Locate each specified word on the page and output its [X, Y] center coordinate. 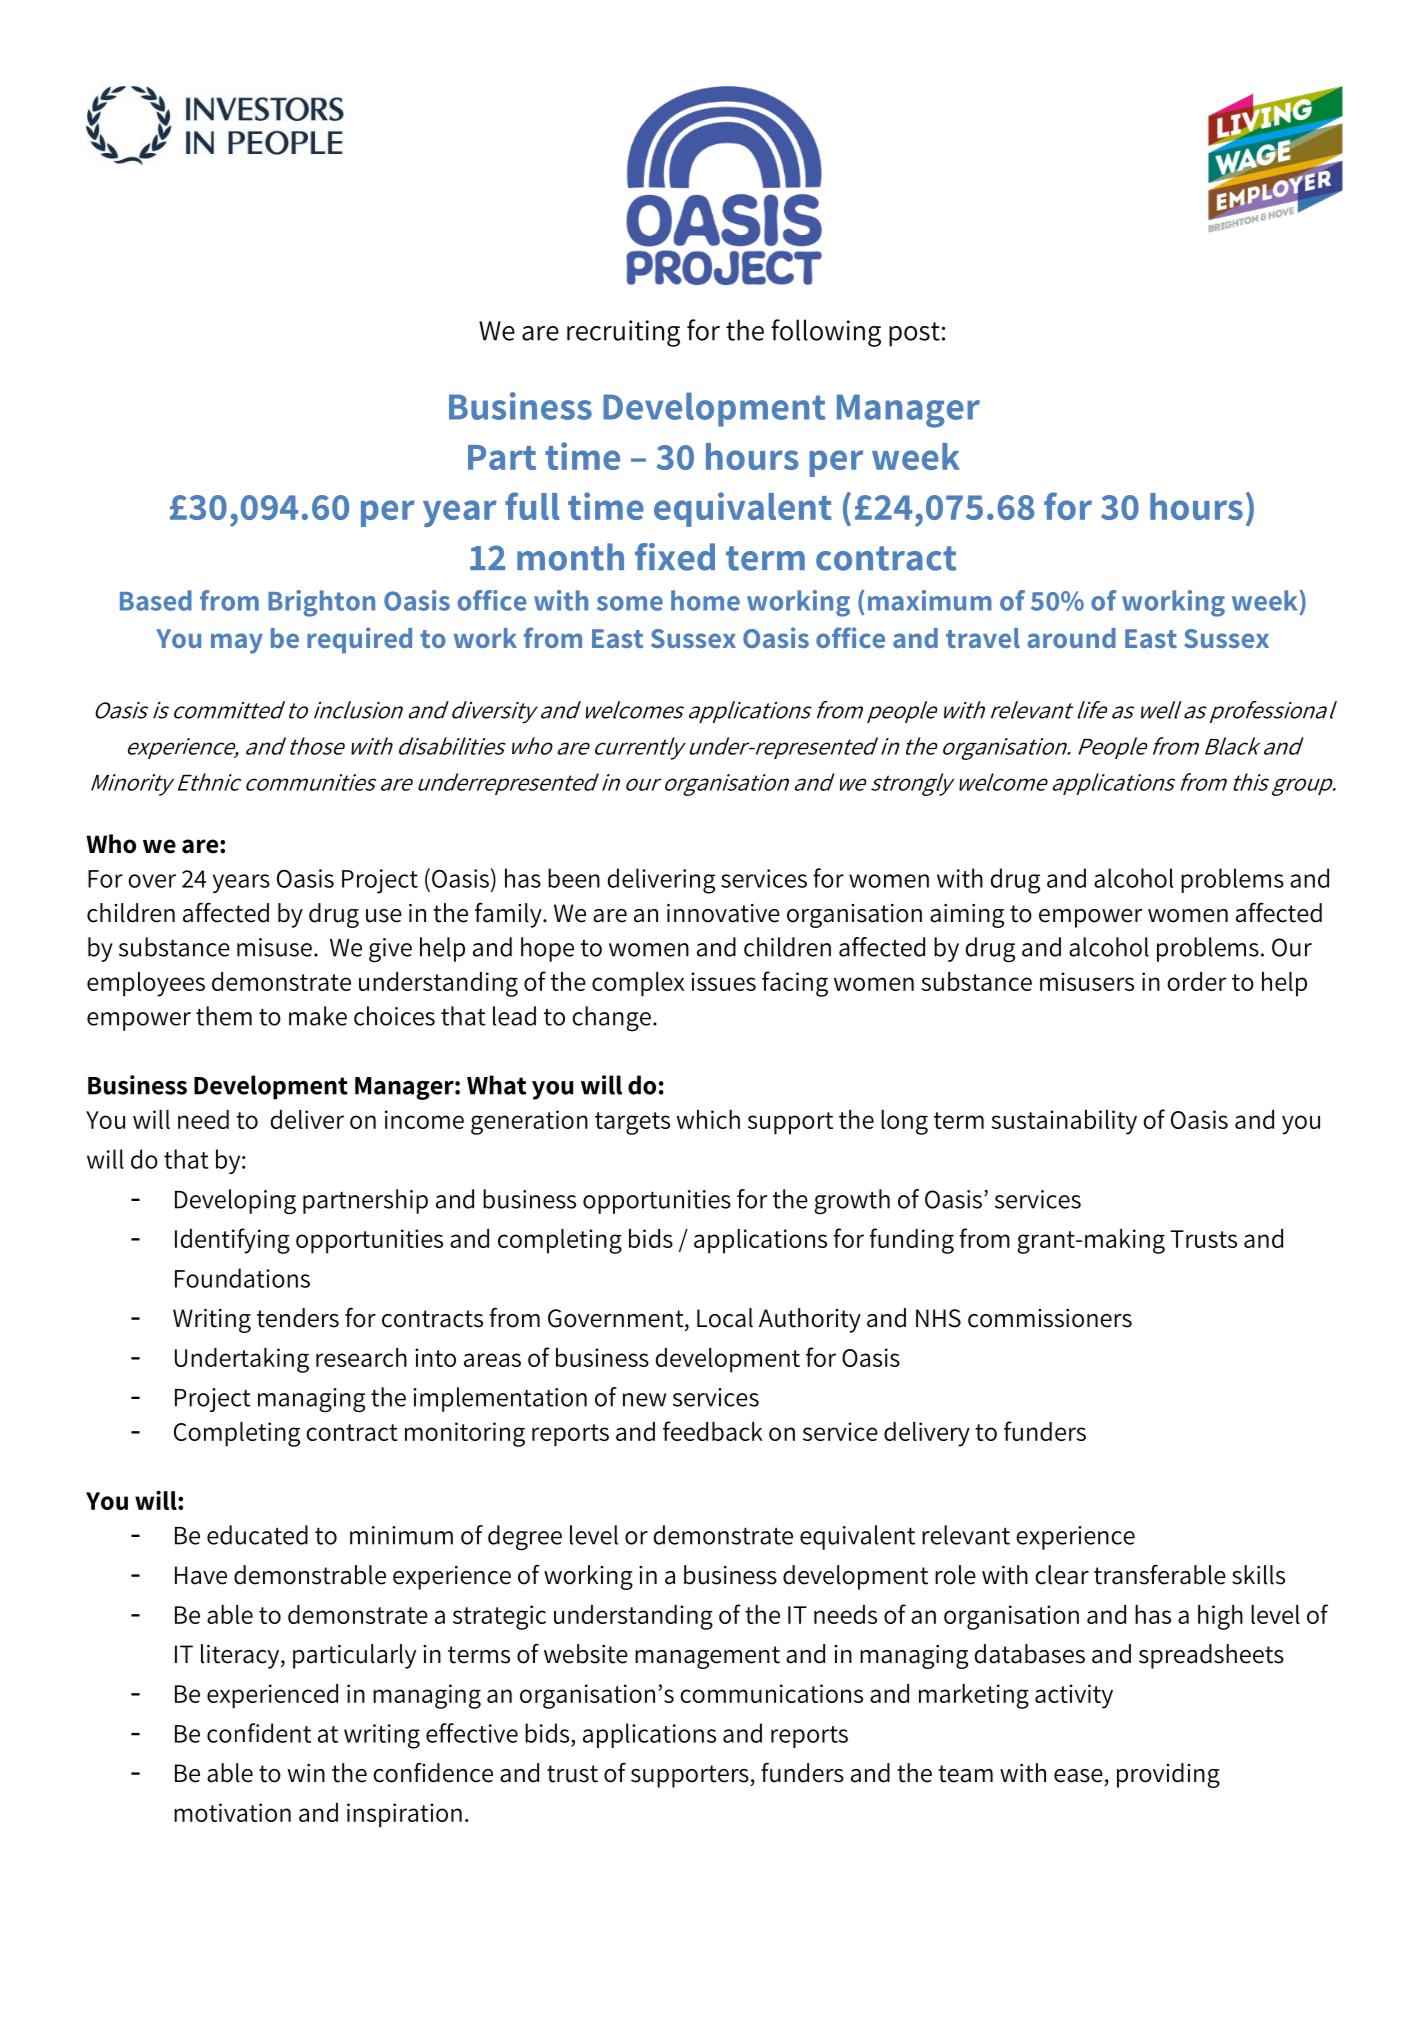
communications [771, 1693]
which [708, 1119]
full [532, 506]
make [318, 1016]
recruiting [623, 333]
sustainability [1064, 1122]
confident [259, 1733]
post [914, 334]
